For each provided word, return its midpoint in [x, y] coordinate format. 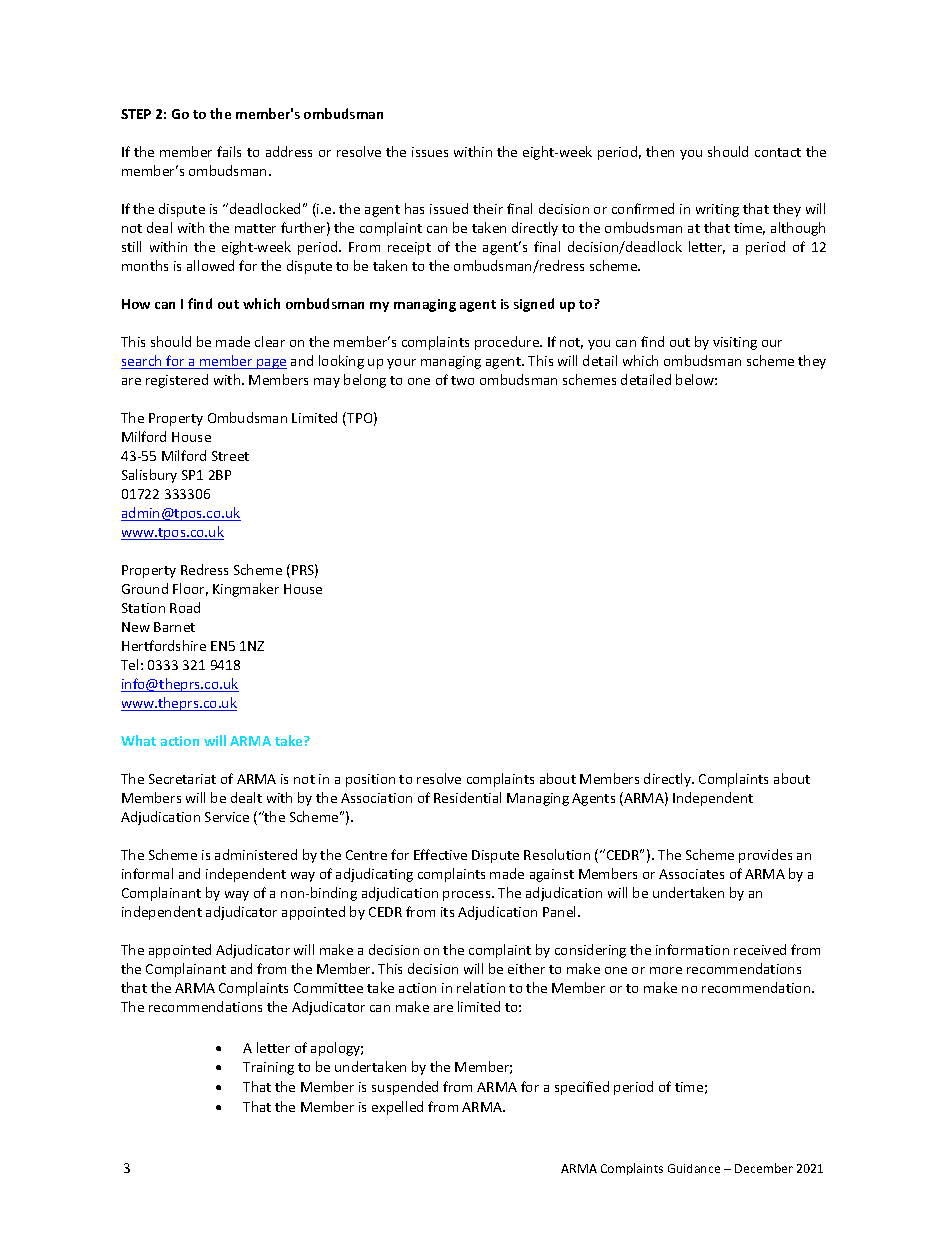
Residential [467, 797]
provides [765, 856]
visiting [735, 343]
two [462, 380]
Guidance [694, 1168]
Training [268, 1068]
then [660, 151]
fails [229, 151]
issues [430, 152]
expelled [397, 1108]
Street [230, 456]
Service [227, 817]
